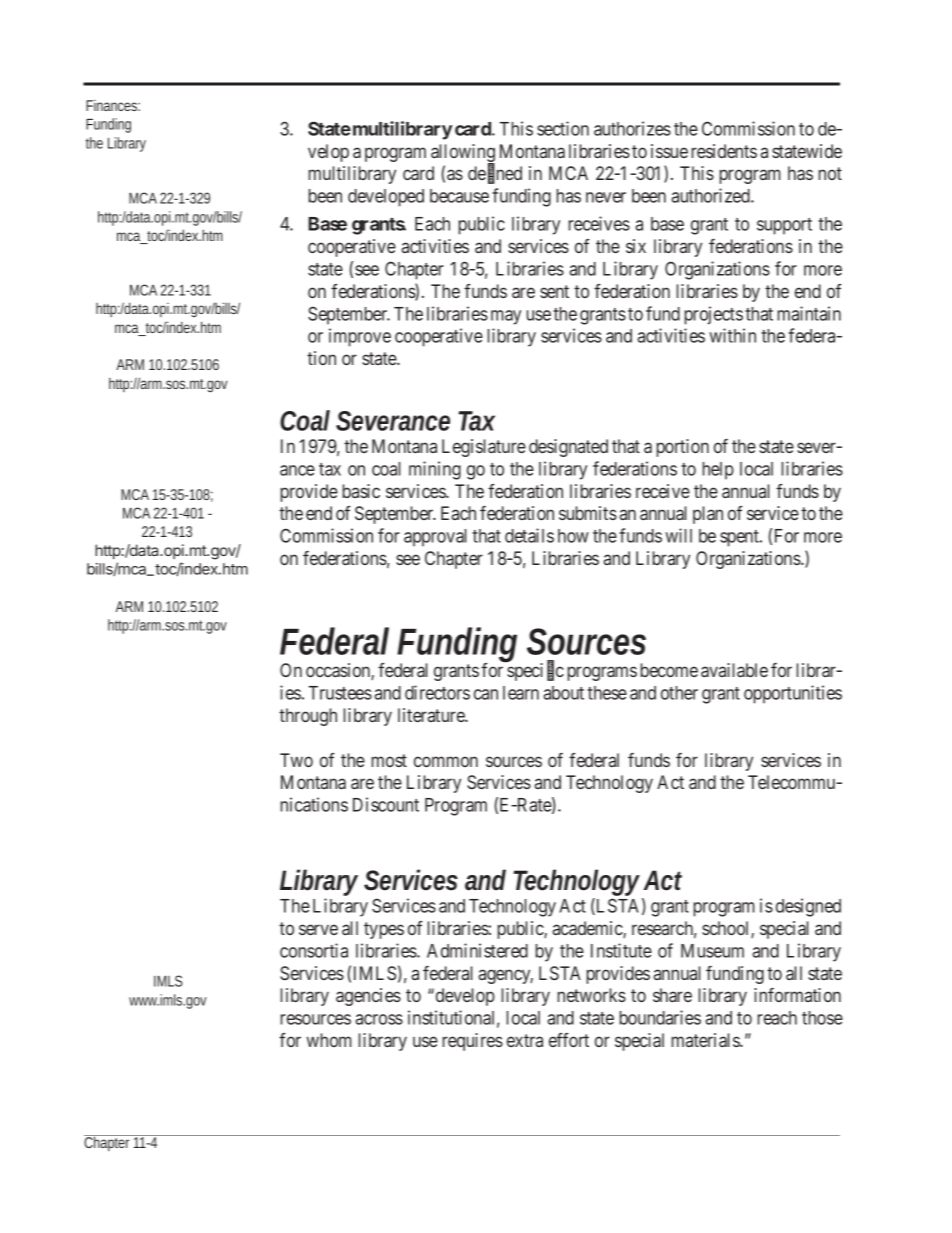 The height and width of the page is (1233, 952). I want to click on residents, so click(724, 151).
